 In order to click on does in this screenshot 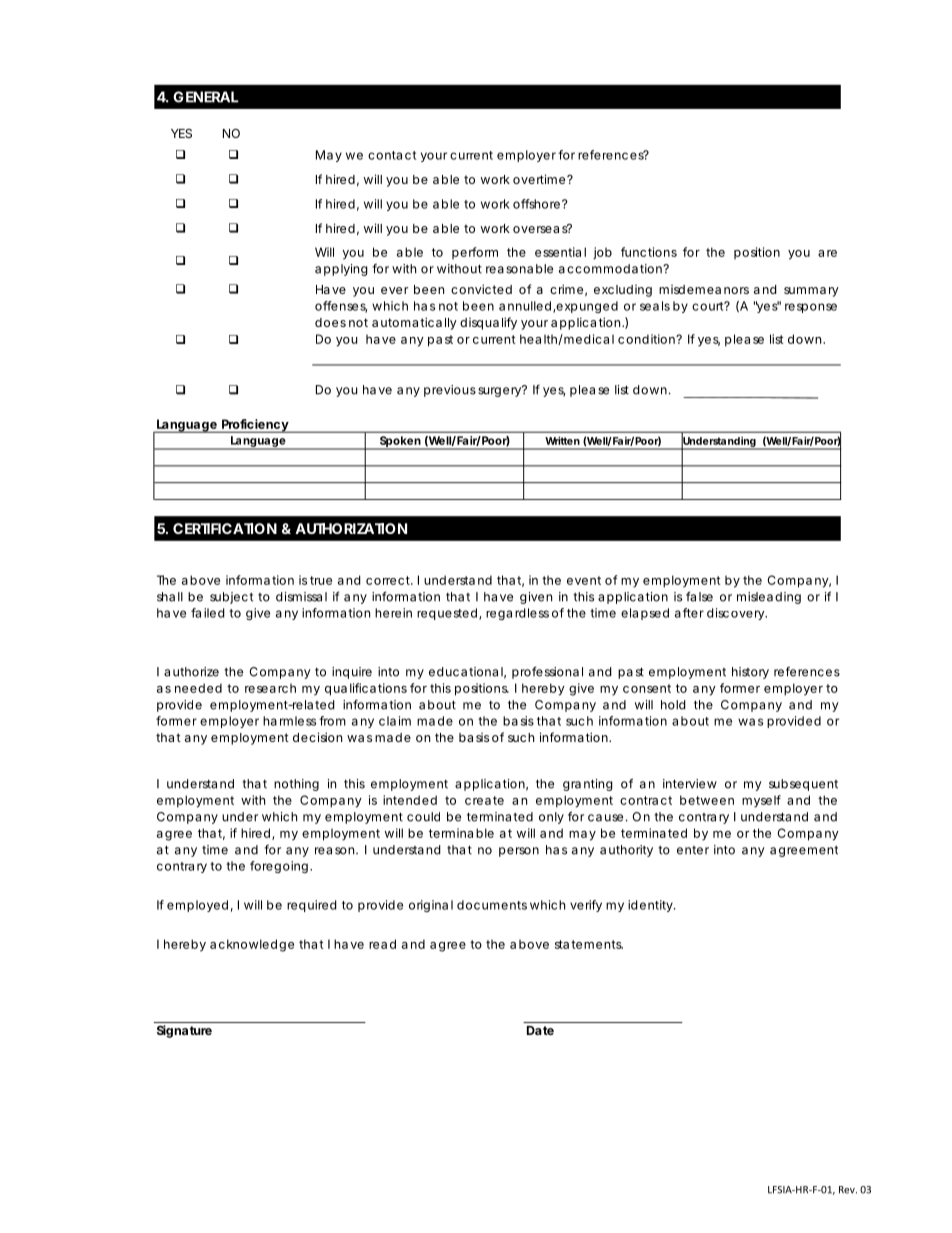, I will do `click(330, 322)`.
